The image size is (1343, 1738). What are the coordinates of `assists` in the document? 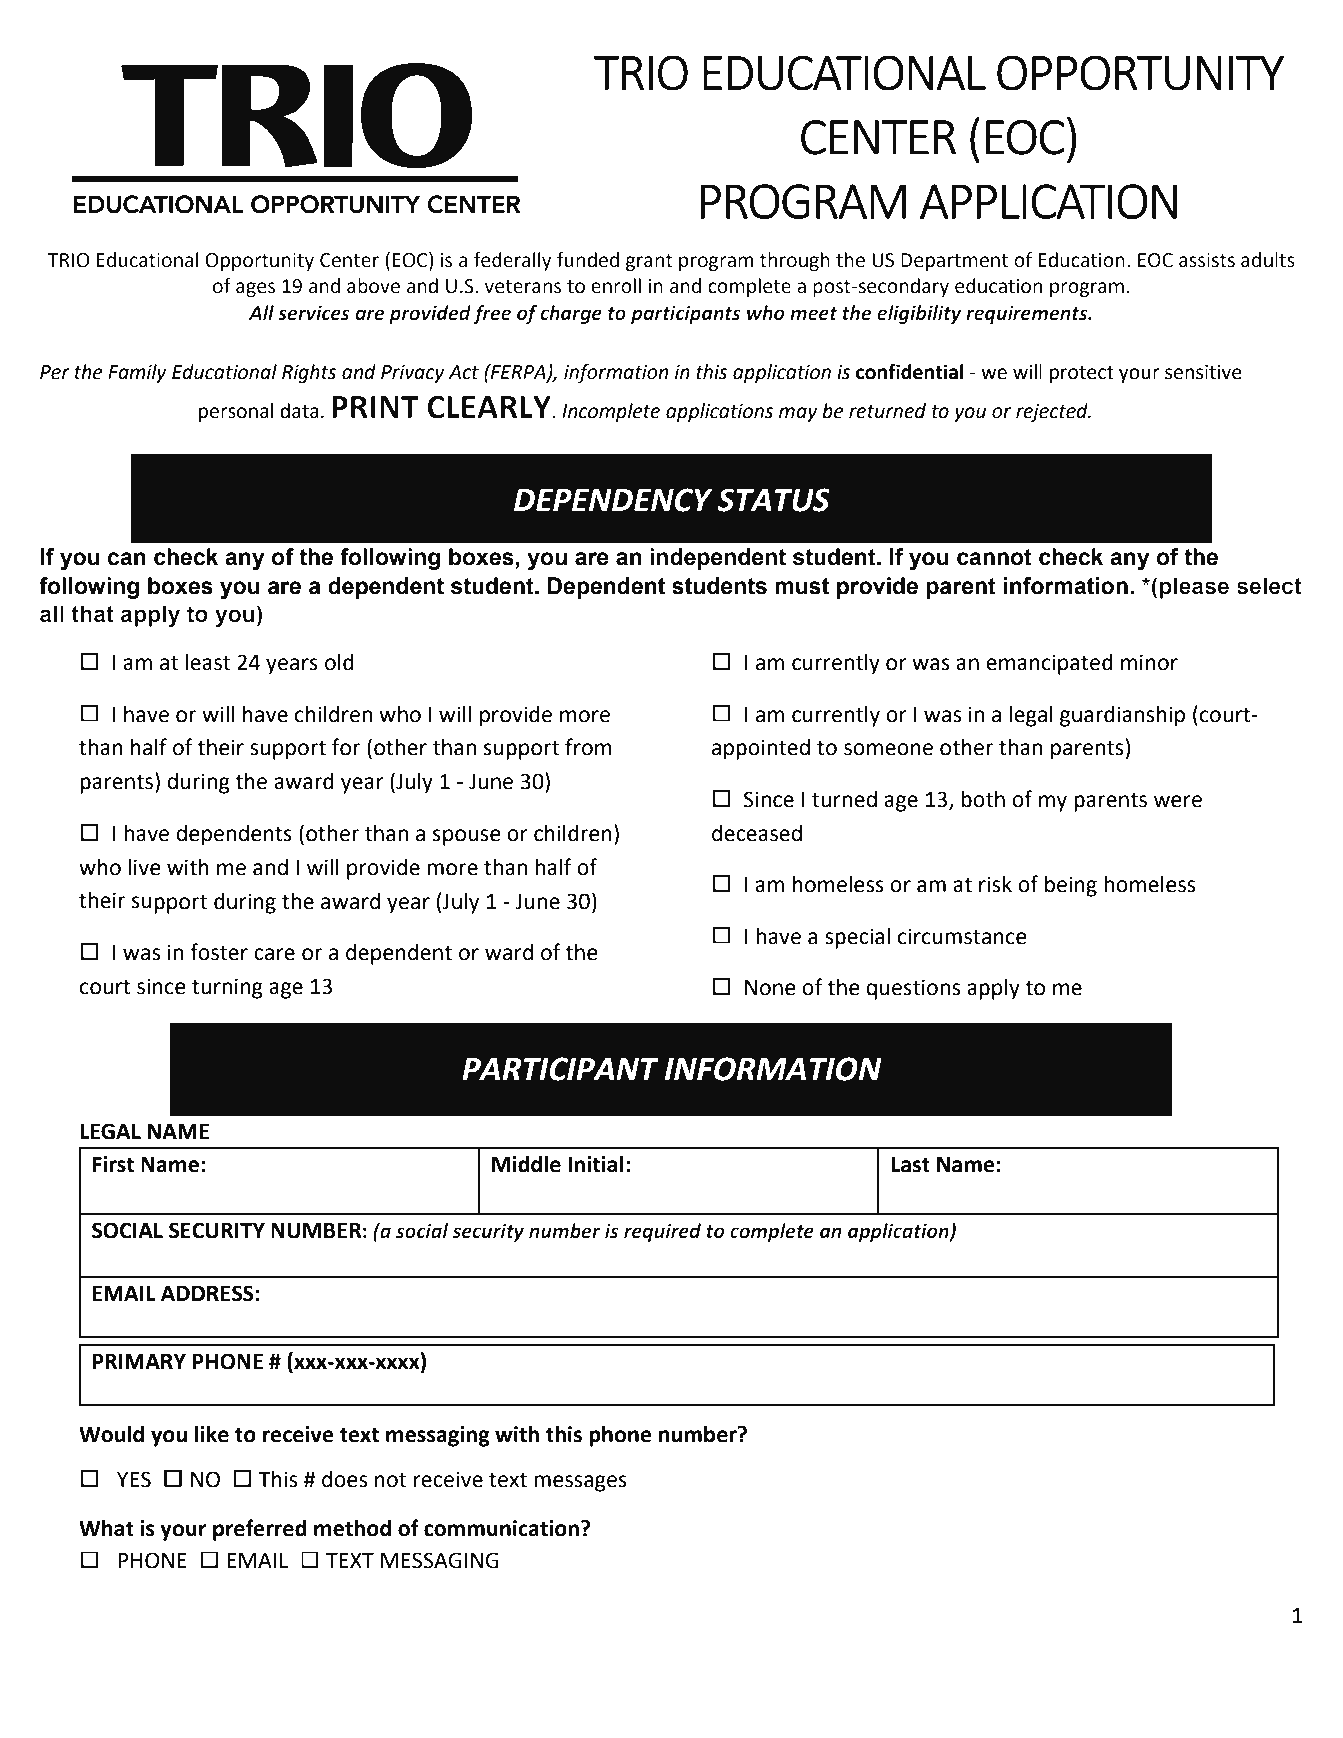 It's located at (1207, 260).
